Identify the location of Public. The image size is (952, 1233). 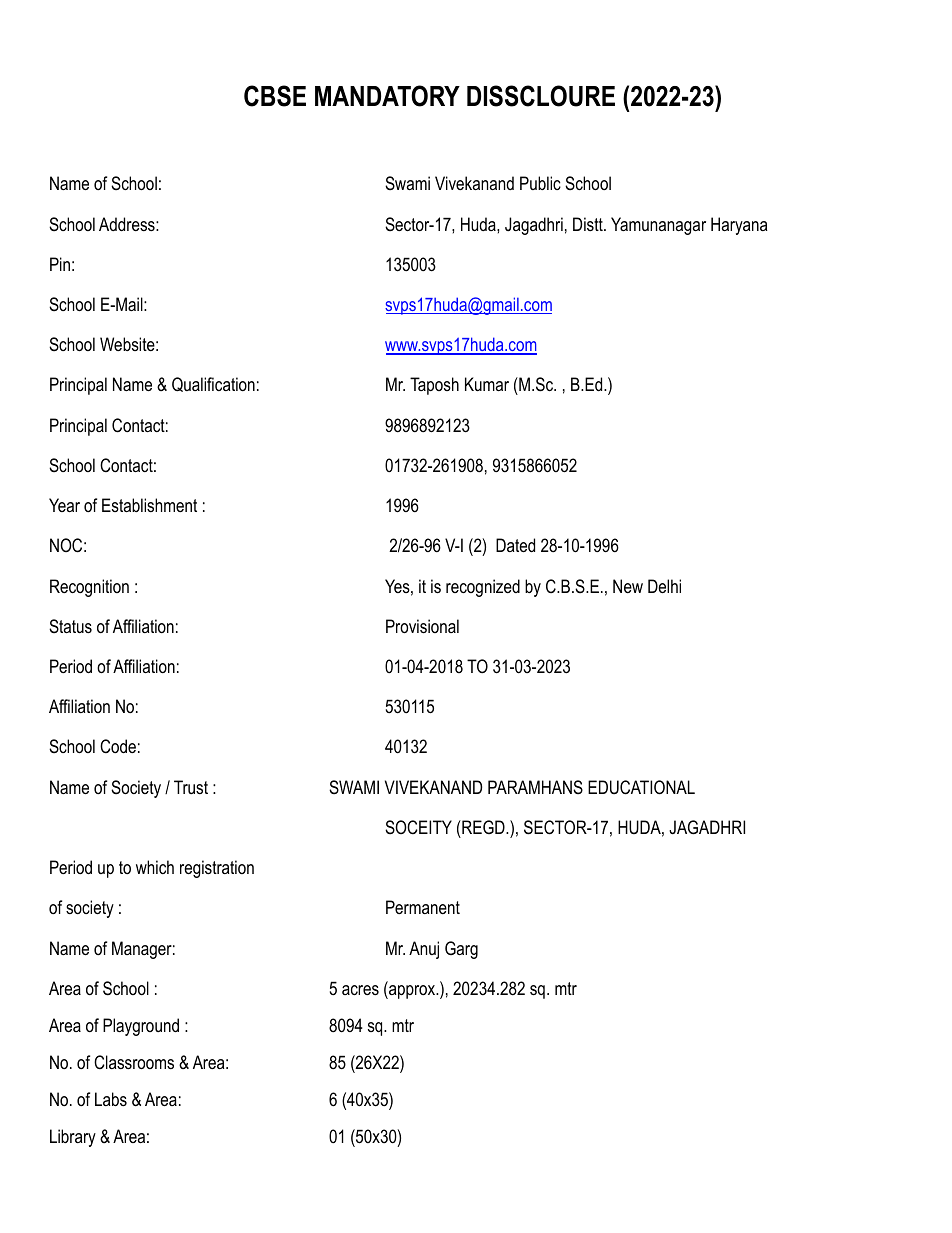
(540, 183).
